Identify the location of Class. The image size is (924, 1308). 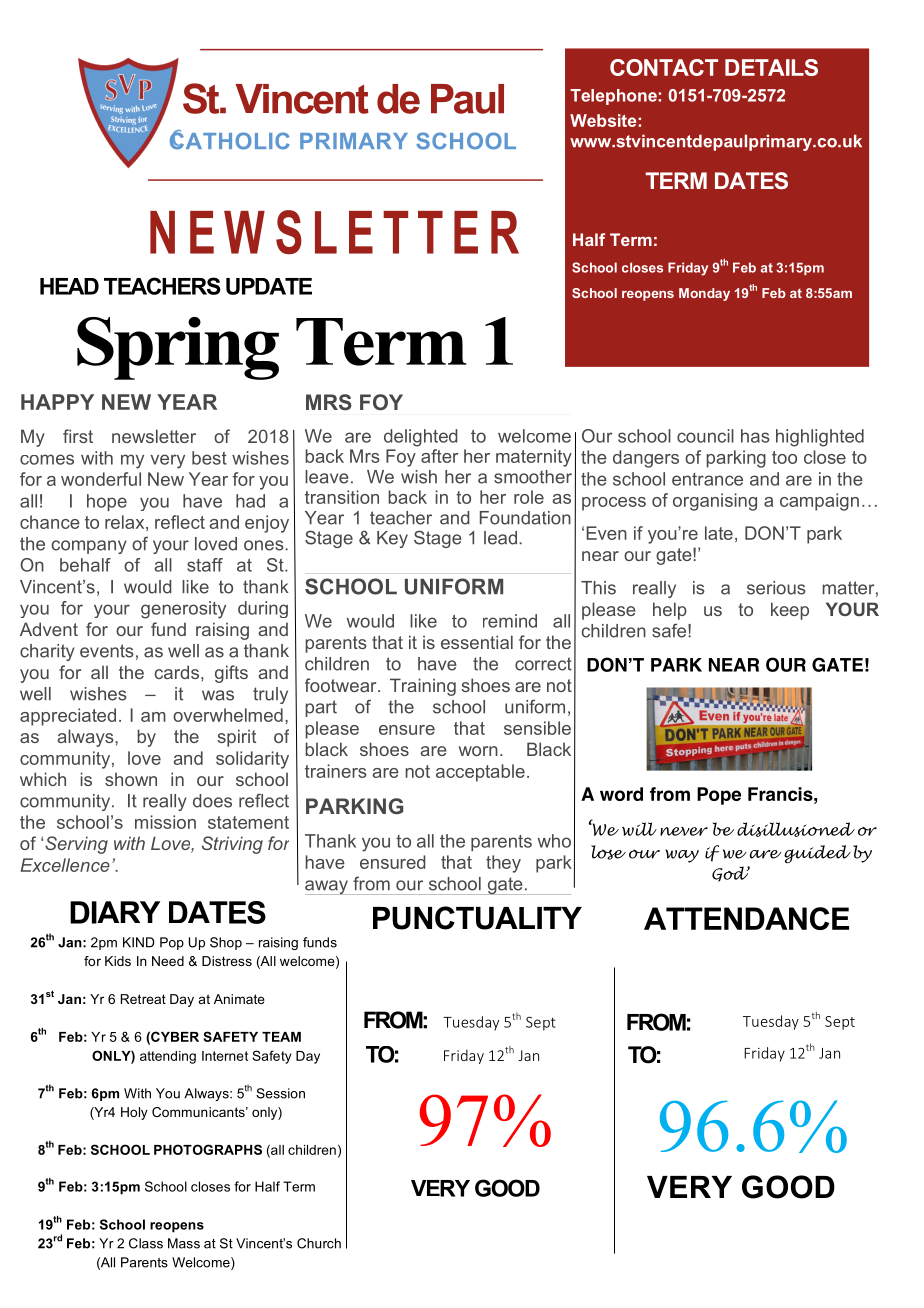
(146, 1243).
